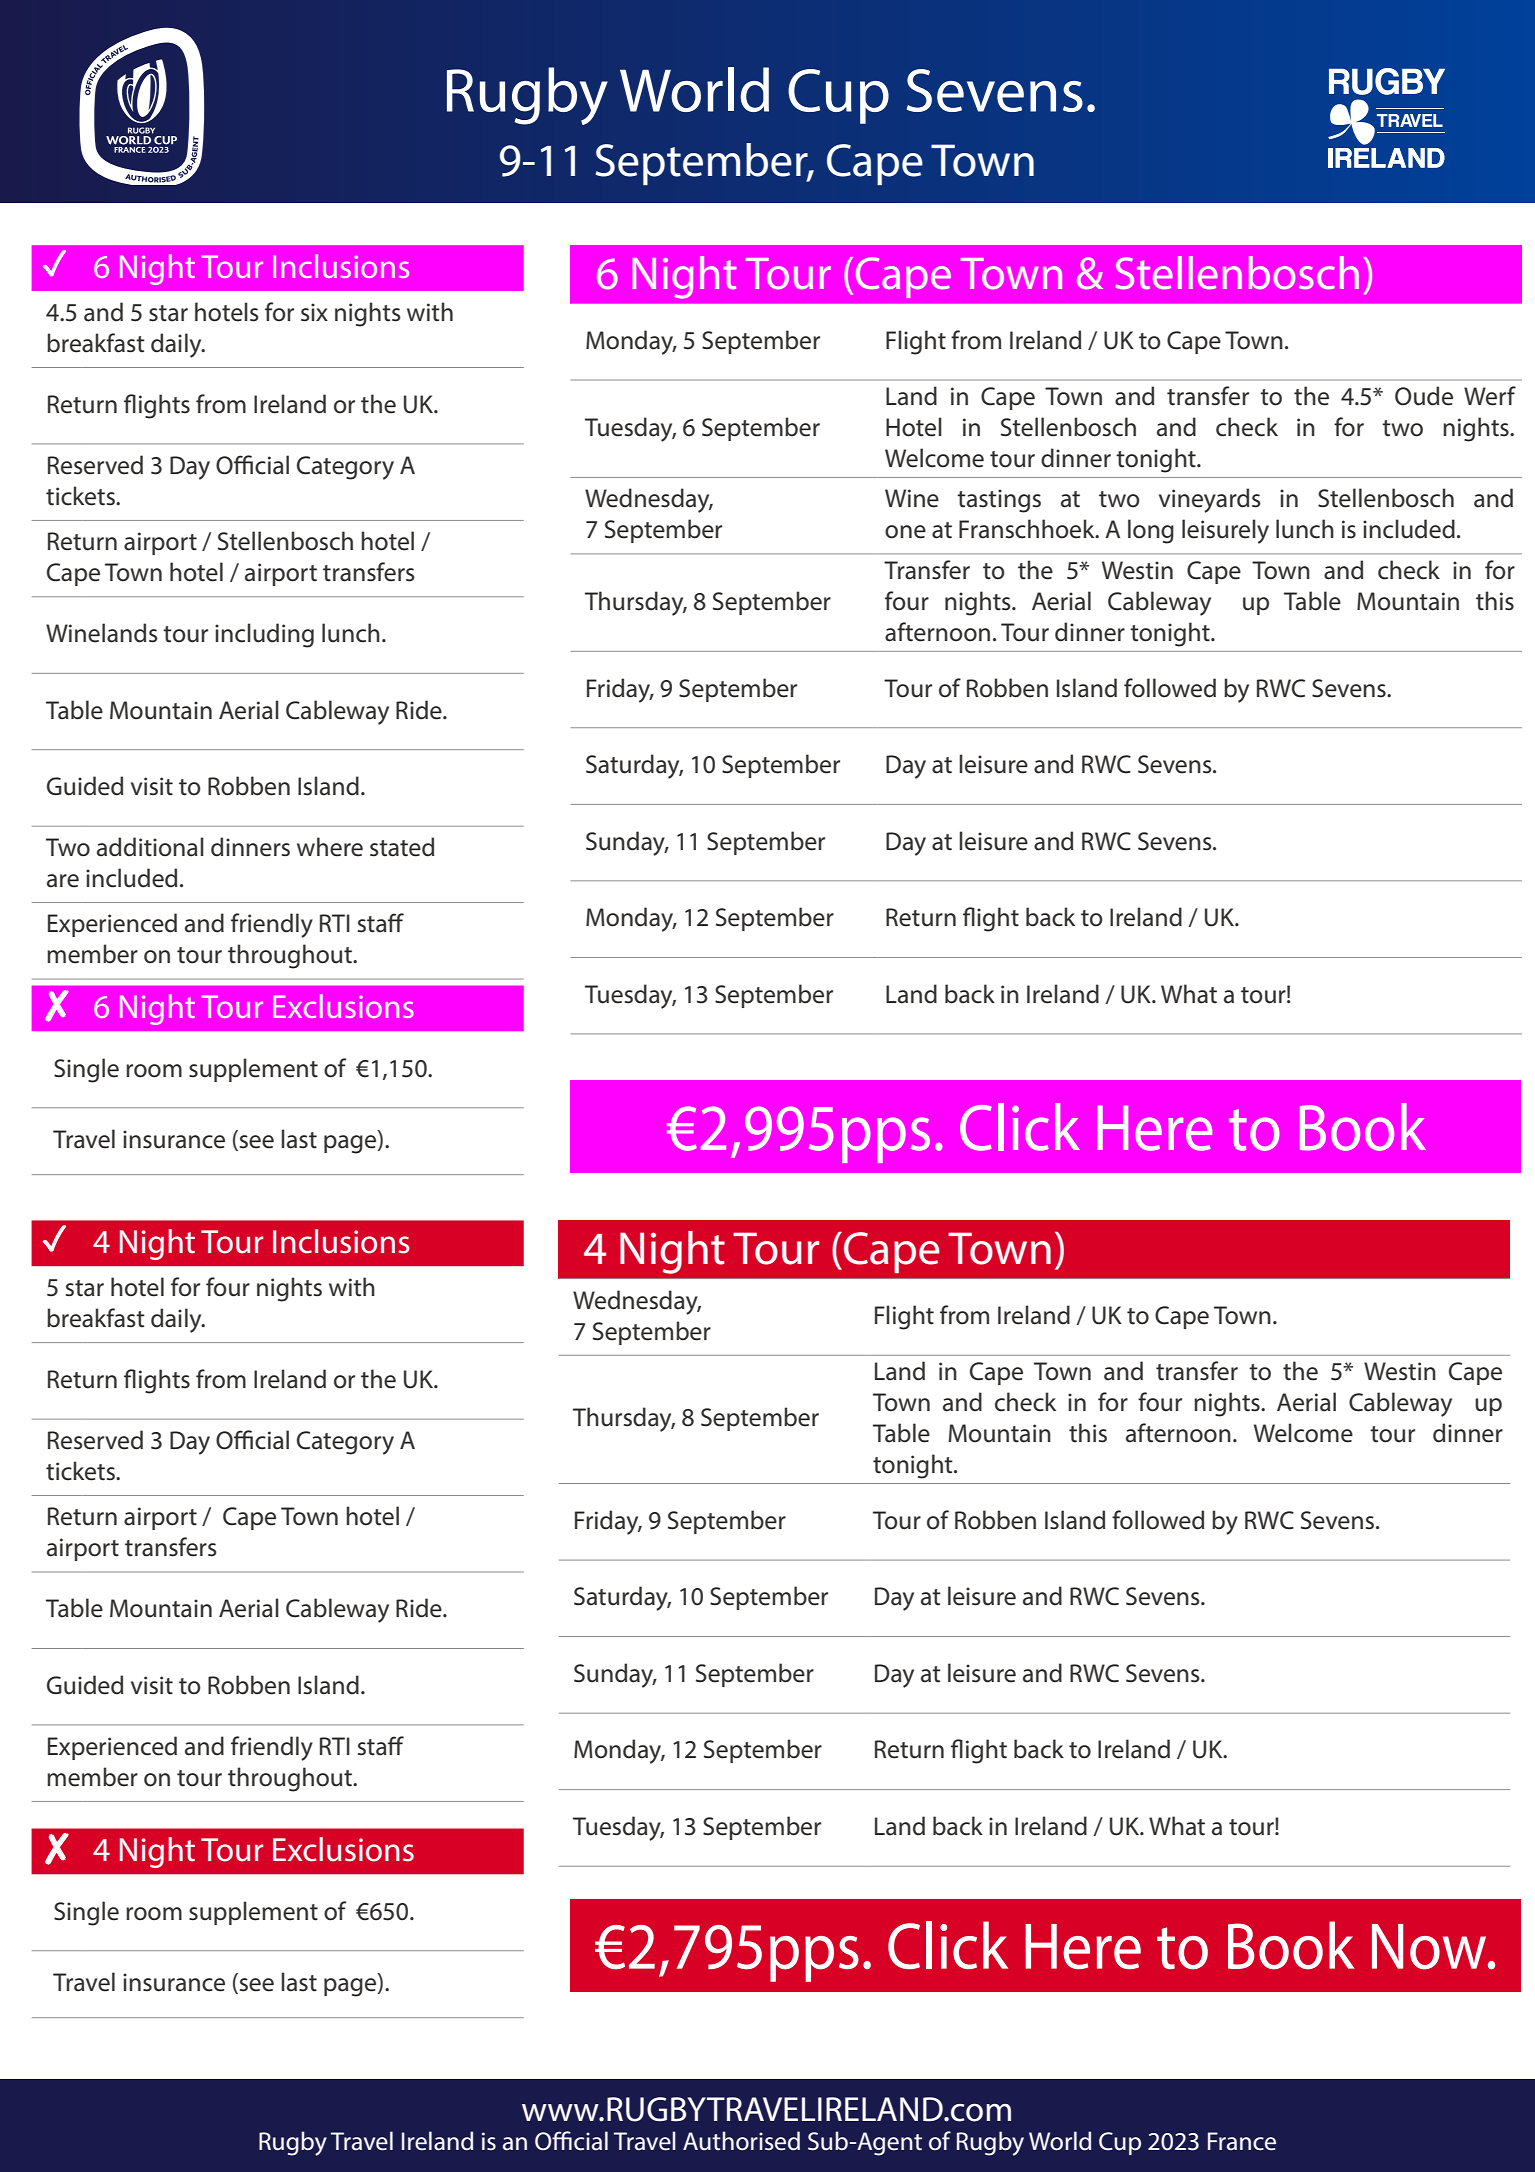  Describe the element at coordinates (999, 501) in the screenshot. I see `tastings` at that location.
